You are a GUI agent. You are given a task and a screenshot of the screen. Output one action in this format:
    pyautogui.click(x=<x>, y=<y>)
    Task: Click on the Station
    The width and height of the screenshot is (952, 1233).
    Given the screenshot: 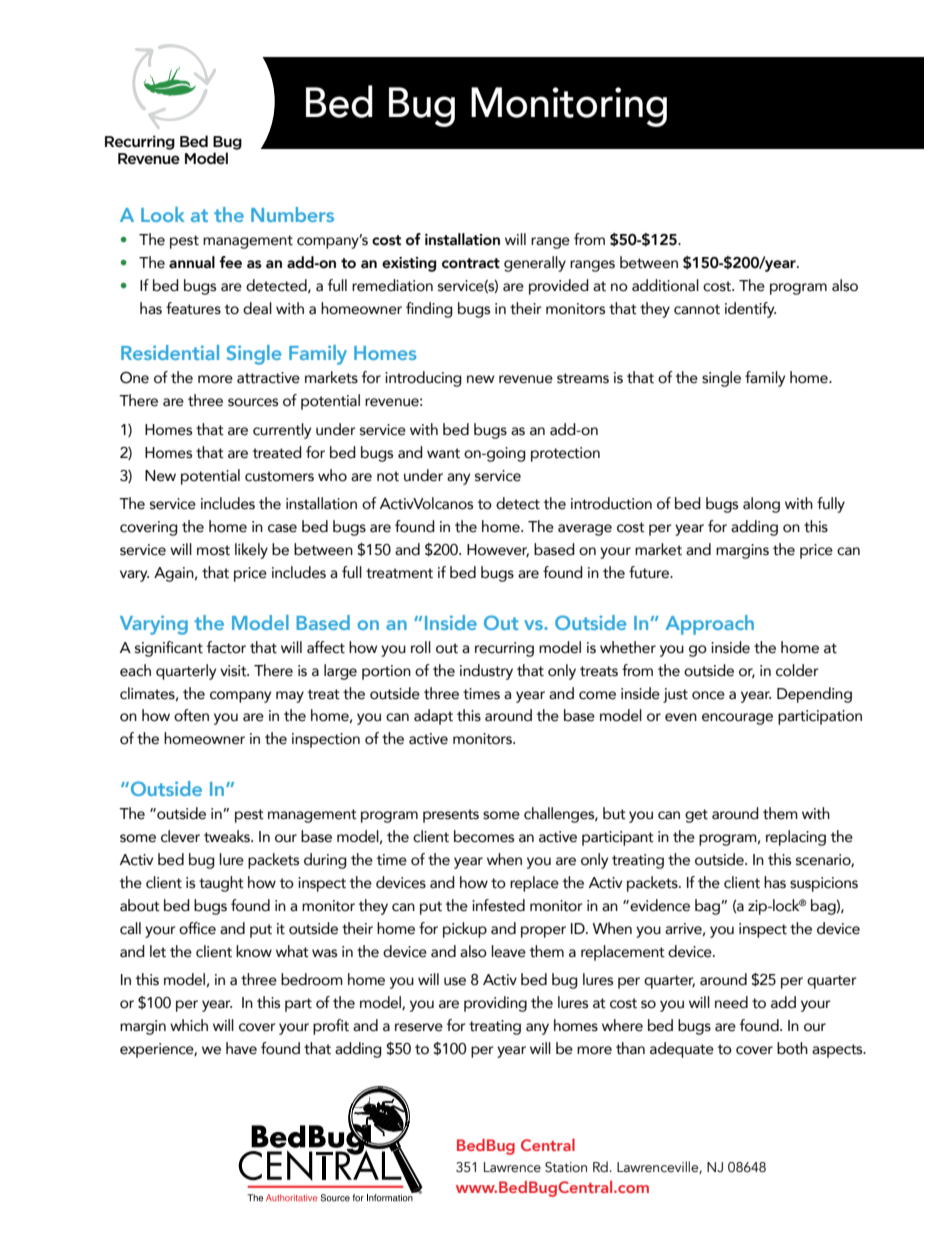 What is the action you would take?
    pyautogui.click(x=566, y=1167)
